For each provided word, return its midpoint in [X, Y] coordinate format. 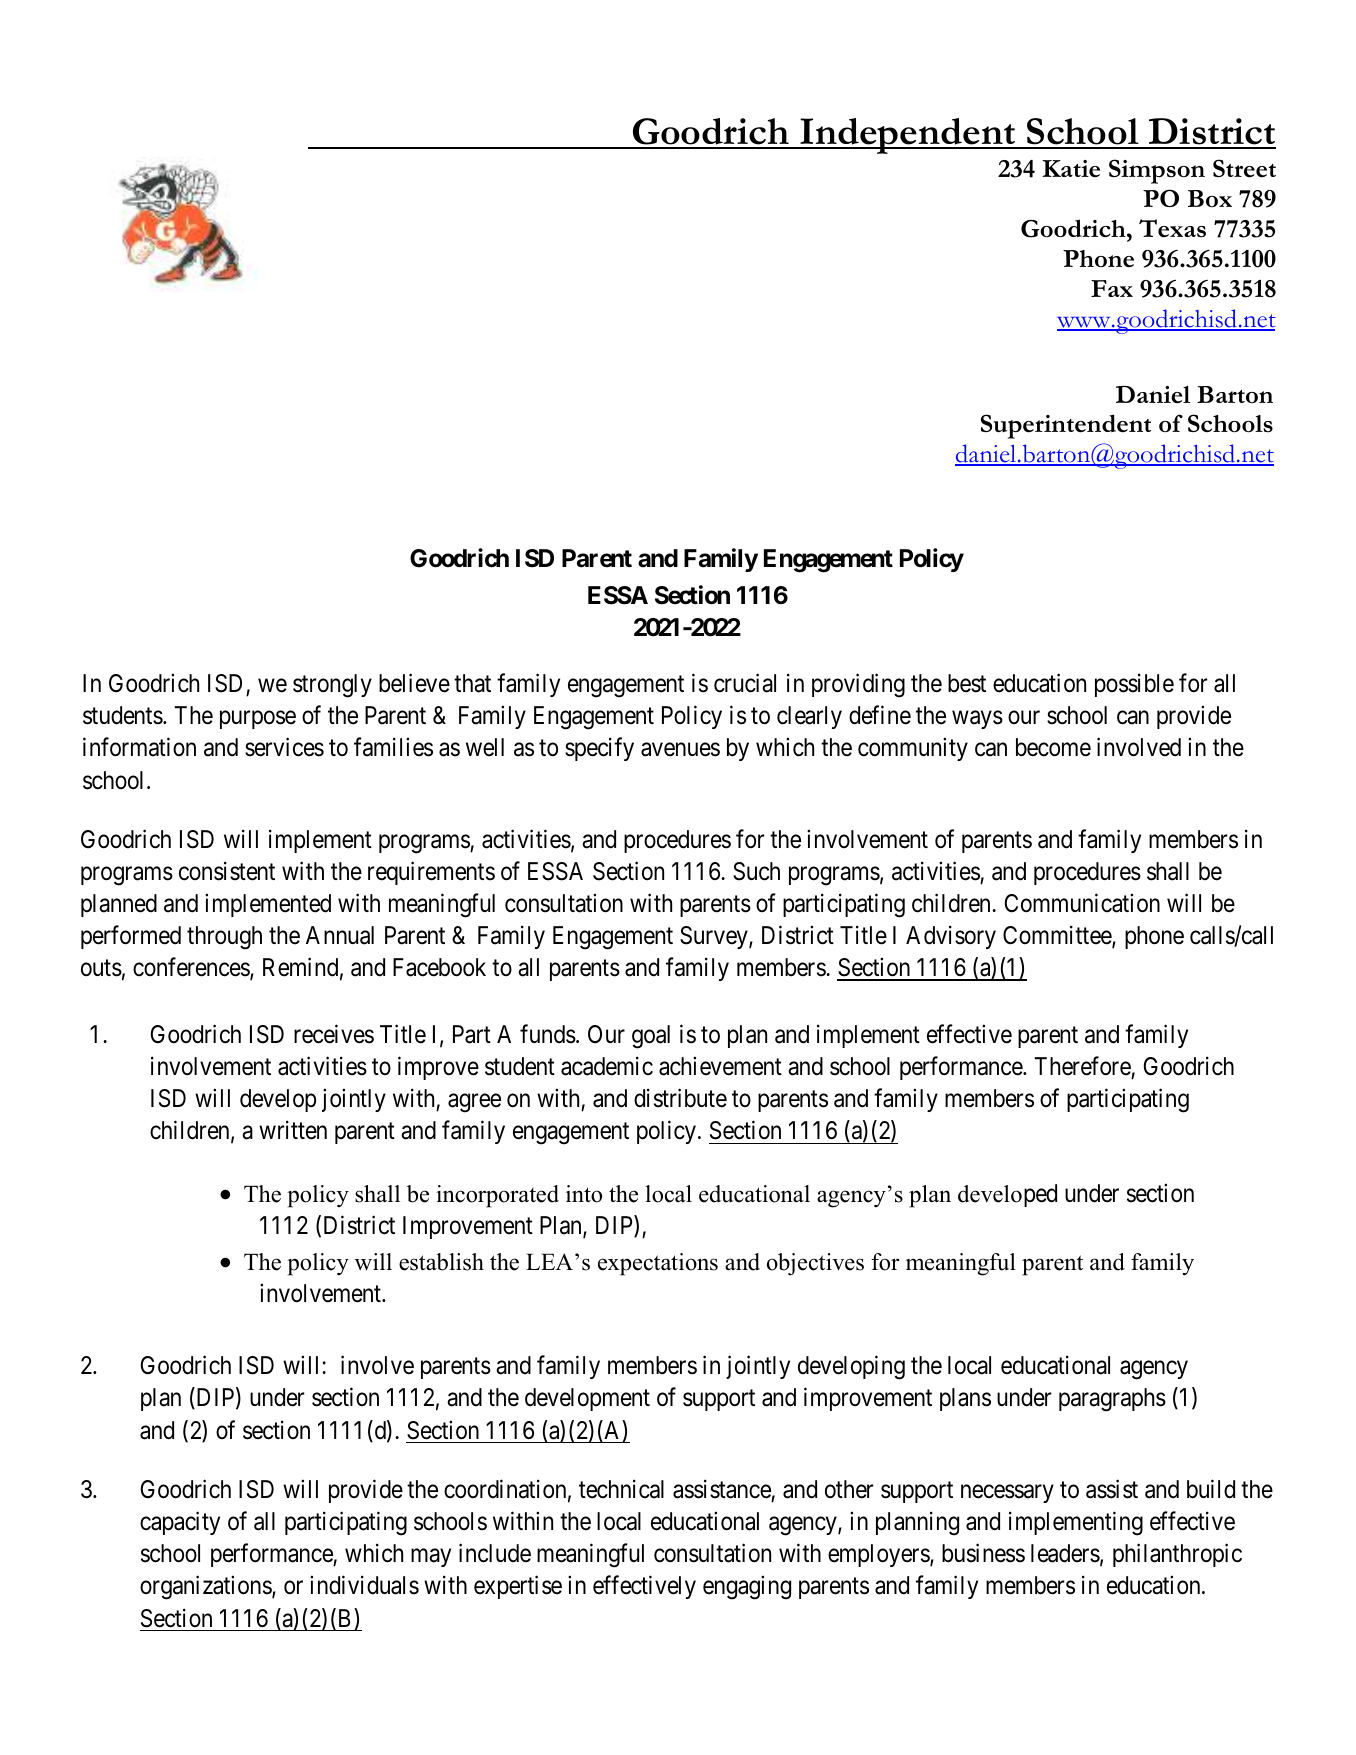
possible [1134, 685]
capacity [180, 1523]
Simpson [1157, 171]
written [293, 1130]
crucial [745, 683]
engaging [747, 1588]
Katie [1071, 169]
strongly [332, 686]
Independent [908, 136]
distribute [680, 1098]
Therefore [1082, 1066]
